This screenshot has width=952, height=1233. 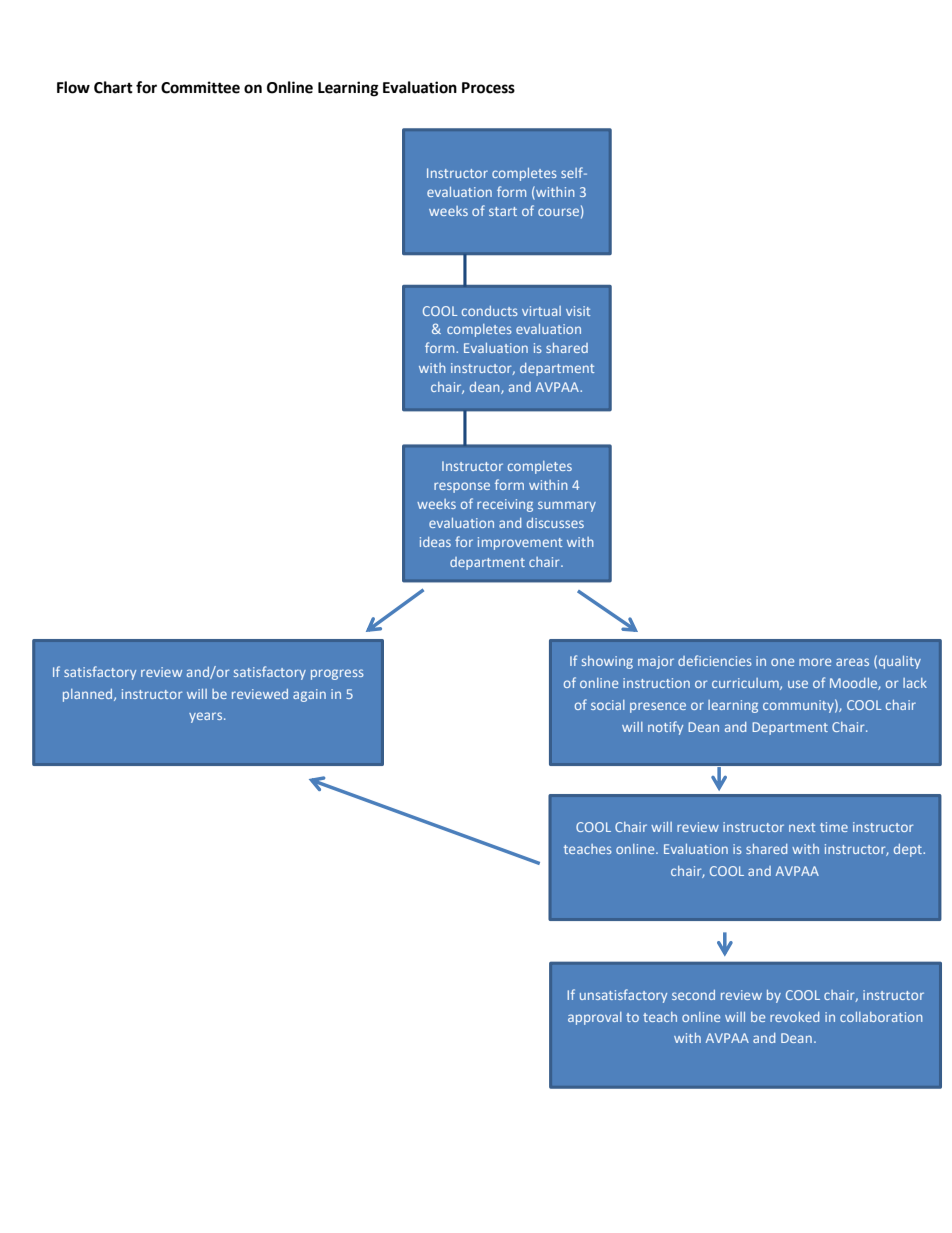 I want to click on start, so click(x=503, y=211).
